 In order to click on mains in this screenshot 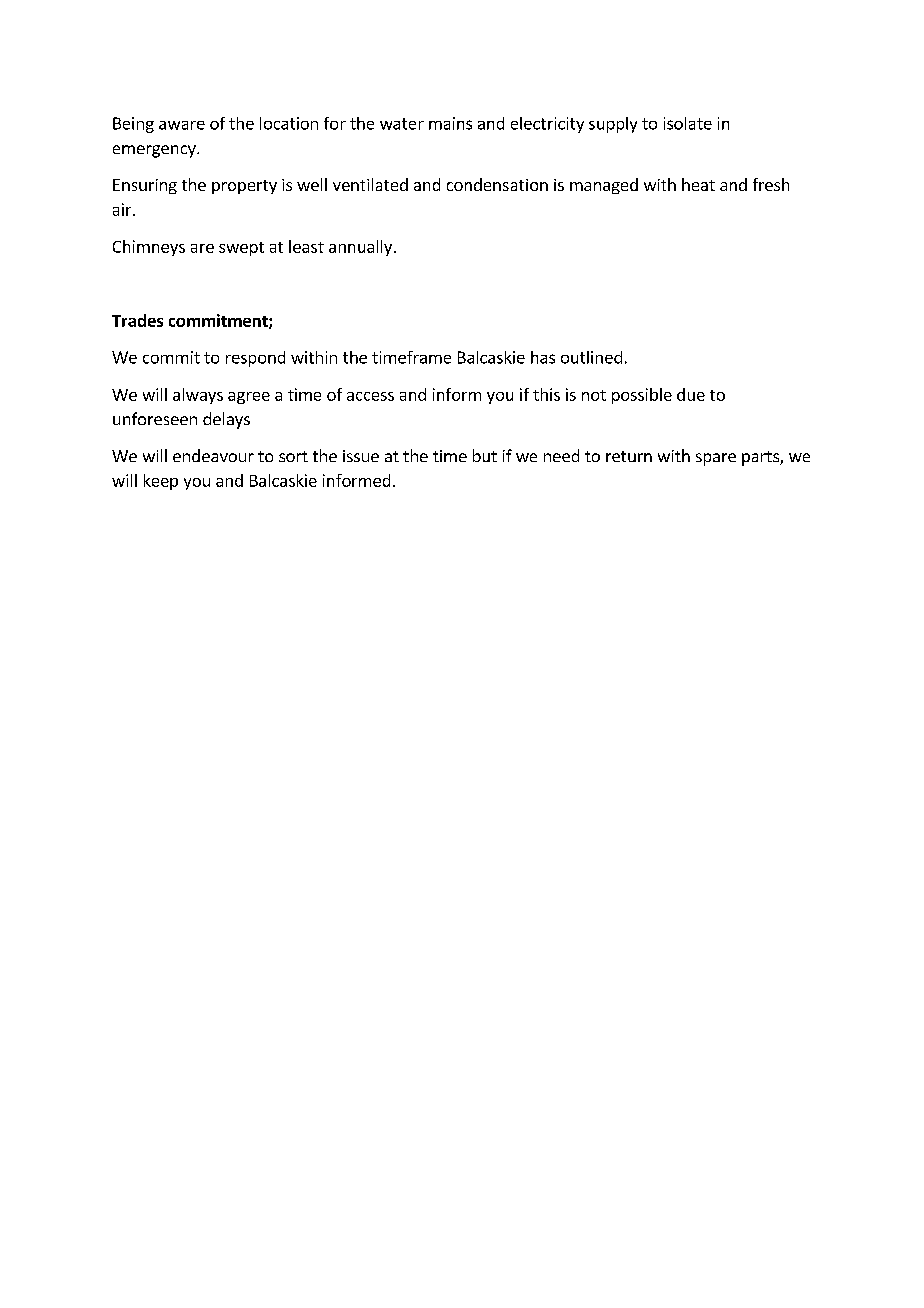, I will do `click(450, 123)`.
